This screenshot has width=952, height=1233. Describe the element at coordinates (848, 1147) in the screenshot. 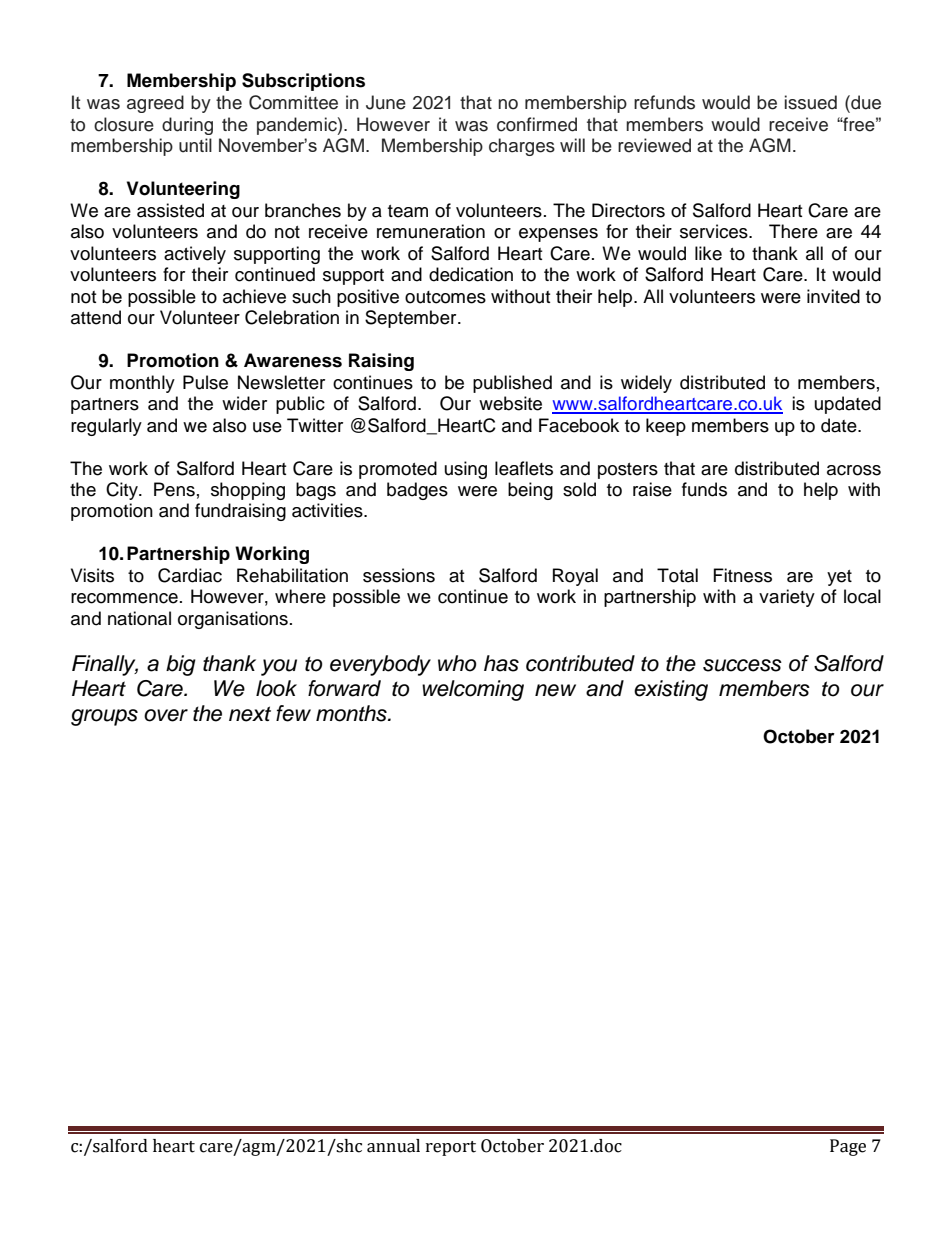

I see `Page` at that location.
